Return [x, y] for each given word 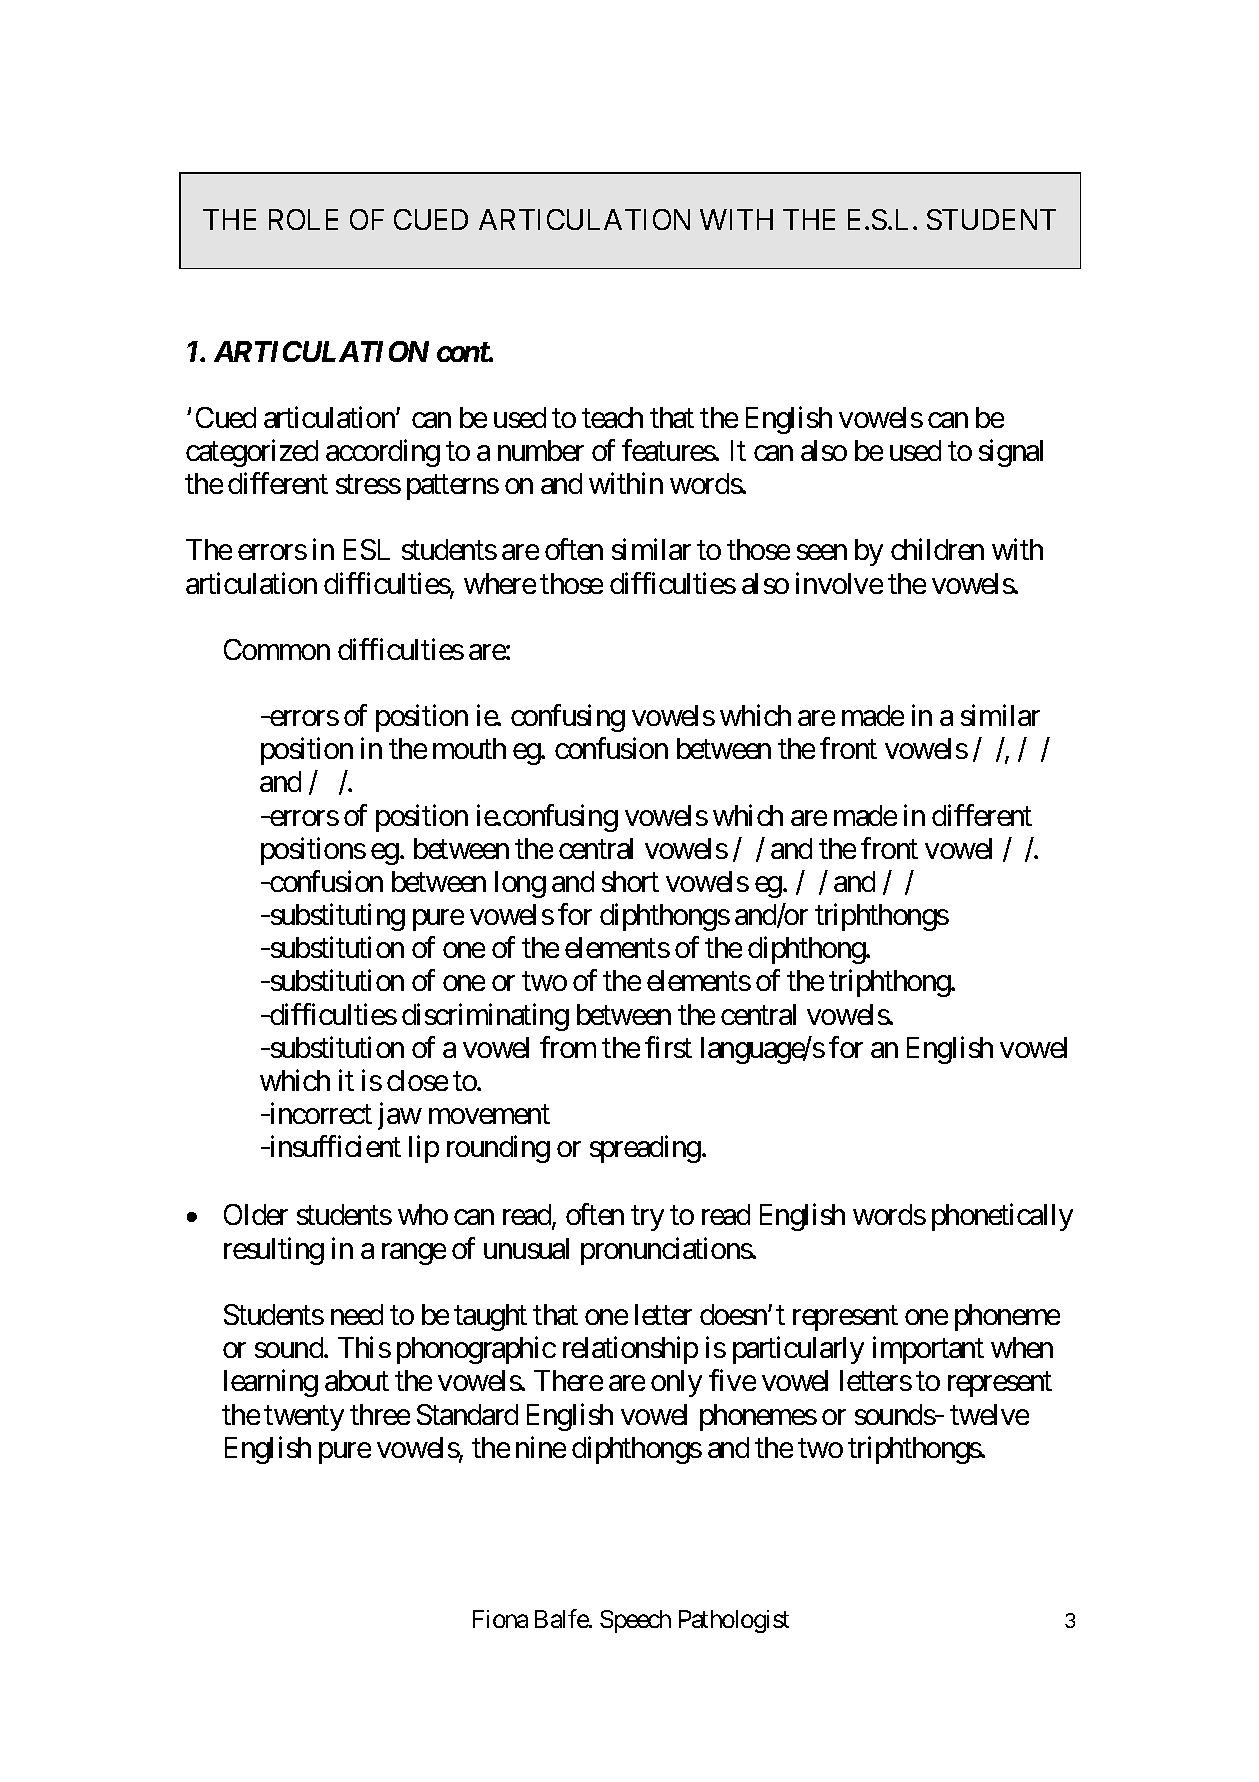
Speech [635, 1621]
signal [1011, 453]
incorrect [319, 1113]
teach [612, 417]
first [668, 1047]
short [630, 881]
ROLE [303, 219]
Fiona [500, 1619]
